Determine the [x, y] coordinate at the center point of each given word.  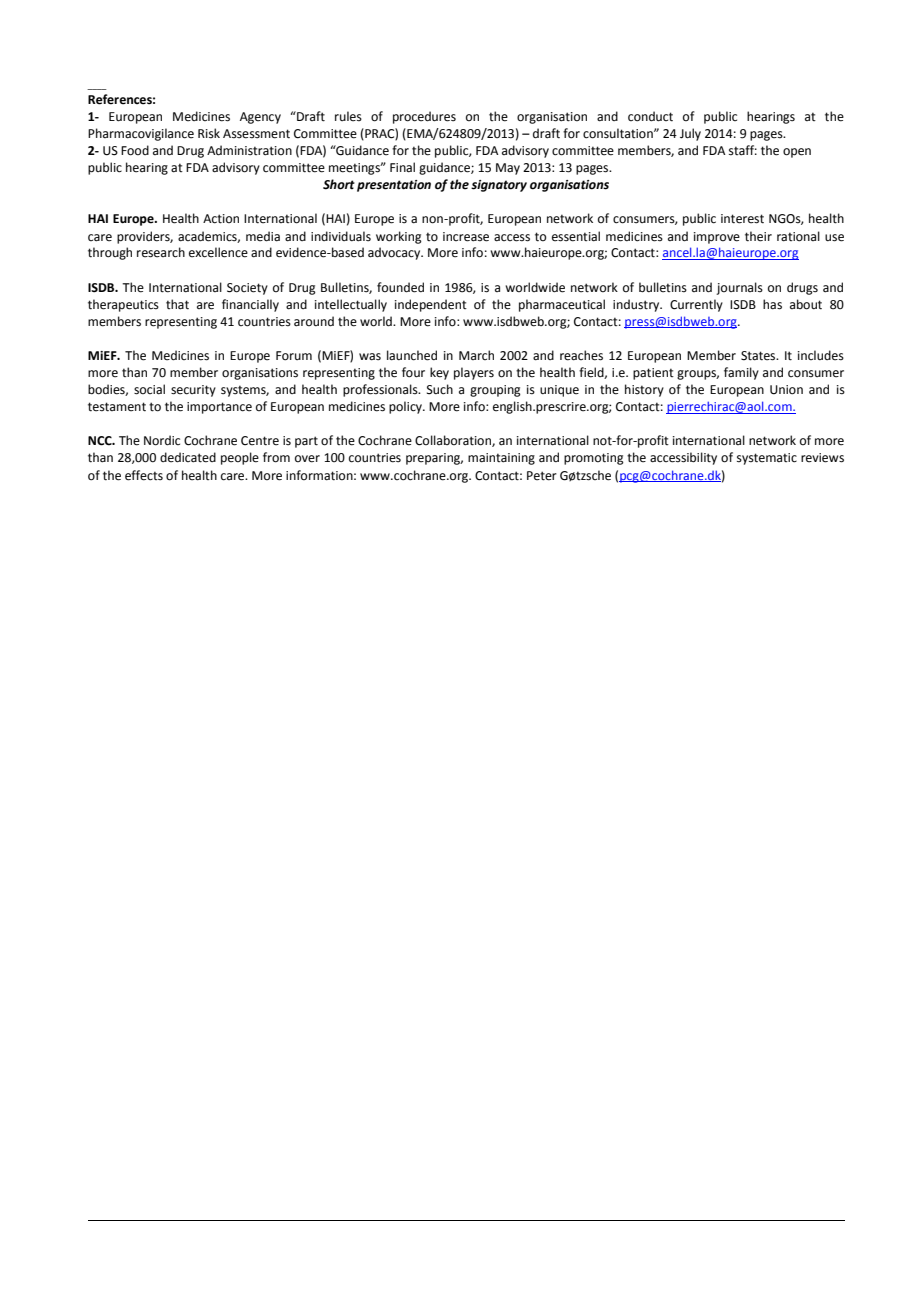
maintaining [501, 459]
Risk [209, 133]
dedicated [188, 457]
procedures [424, 117]
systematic [767, 459]
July [690, 134]
